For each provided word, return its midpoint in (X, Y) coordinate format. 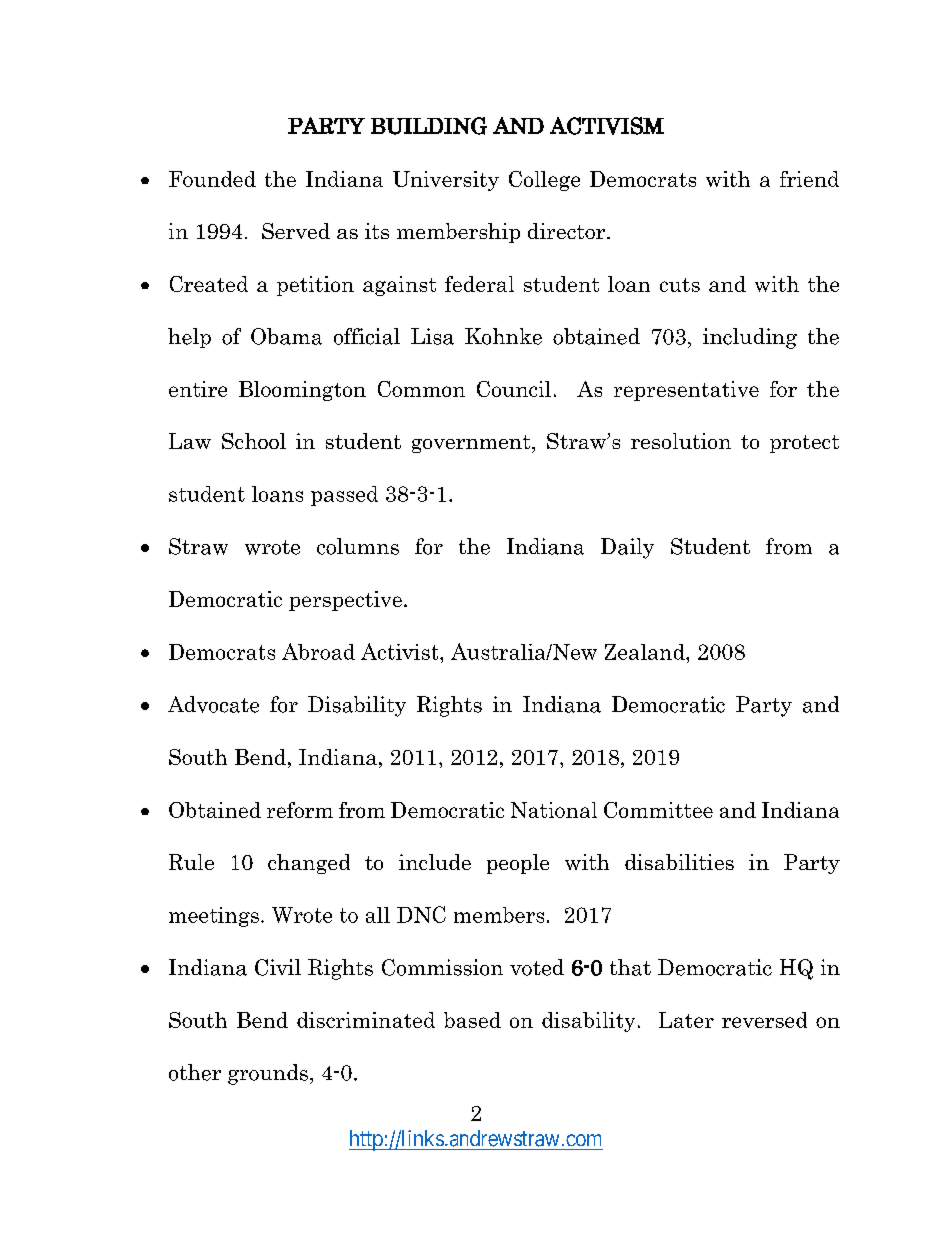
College (544, 181)
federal (479, 284)
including (750, 338)
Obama (286, 336)
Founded (212, 179)
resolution (681, 441)
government (472, 444)
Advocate (213, 704)
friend (809, 179)
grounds (268, 1074)
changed (309, 864)
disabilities (679, 862)
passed (344, 496)
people (518, 864)
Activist (401, 651)
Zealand (646, 652)
